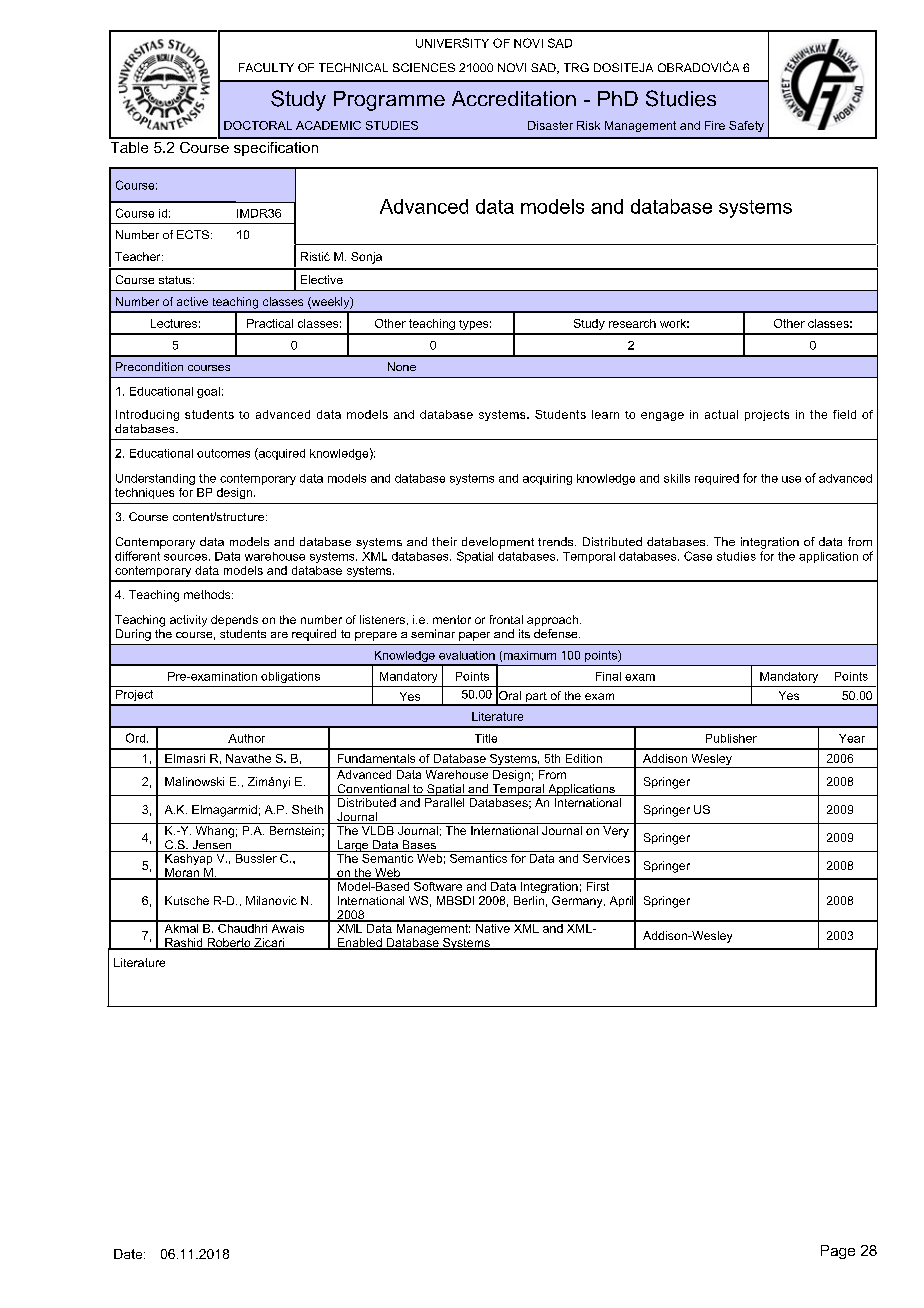 Image resolution: width=924 pixels, height=1308 pixels. What do you see at coordinates (598, 885) in the screenshot?
I see `First` at bounding box center [598, 885].
